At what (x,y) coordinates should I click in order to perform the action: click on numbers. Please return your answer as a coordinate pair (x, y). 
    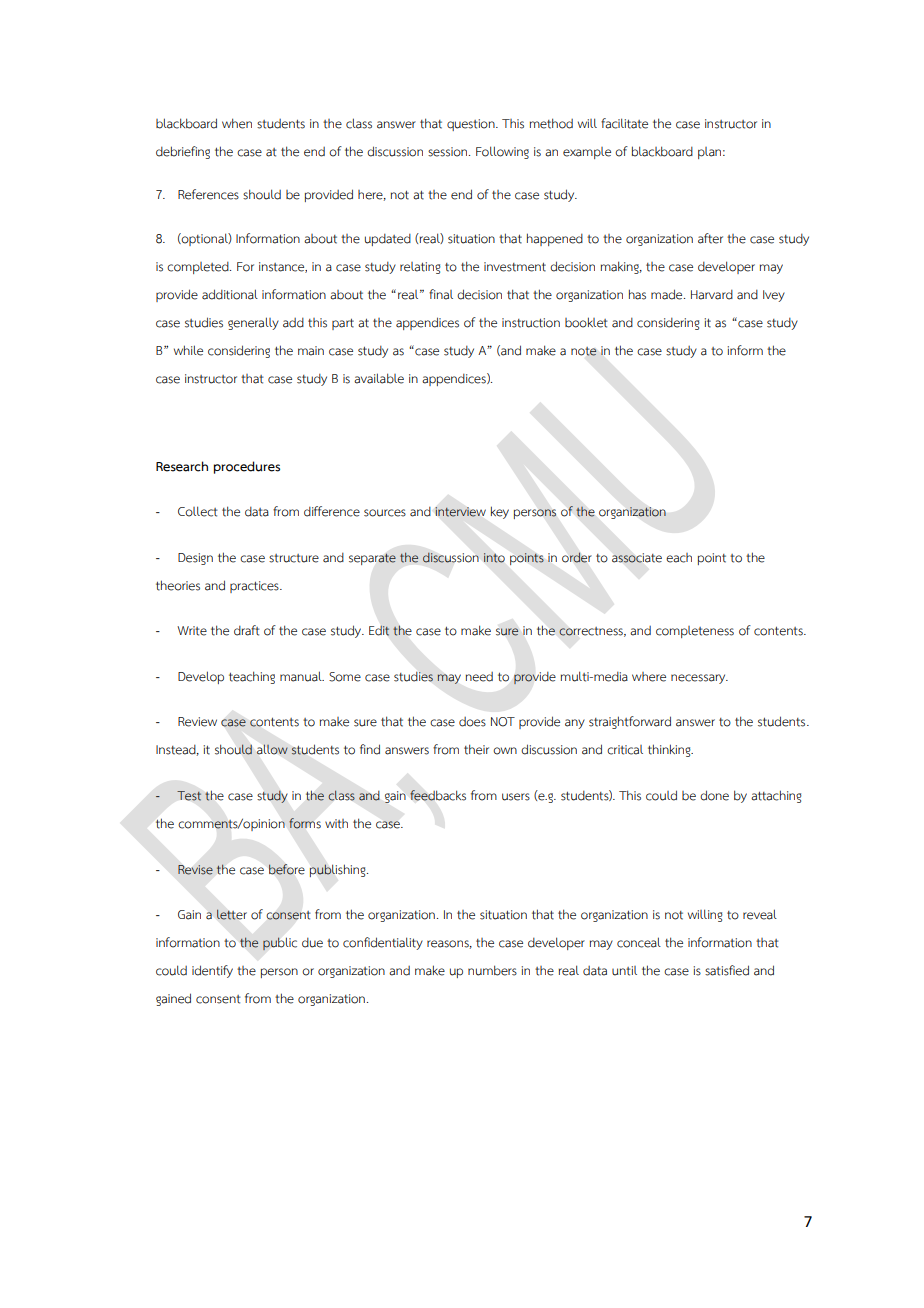
    Looking at the image, I should click on (492, 970).
